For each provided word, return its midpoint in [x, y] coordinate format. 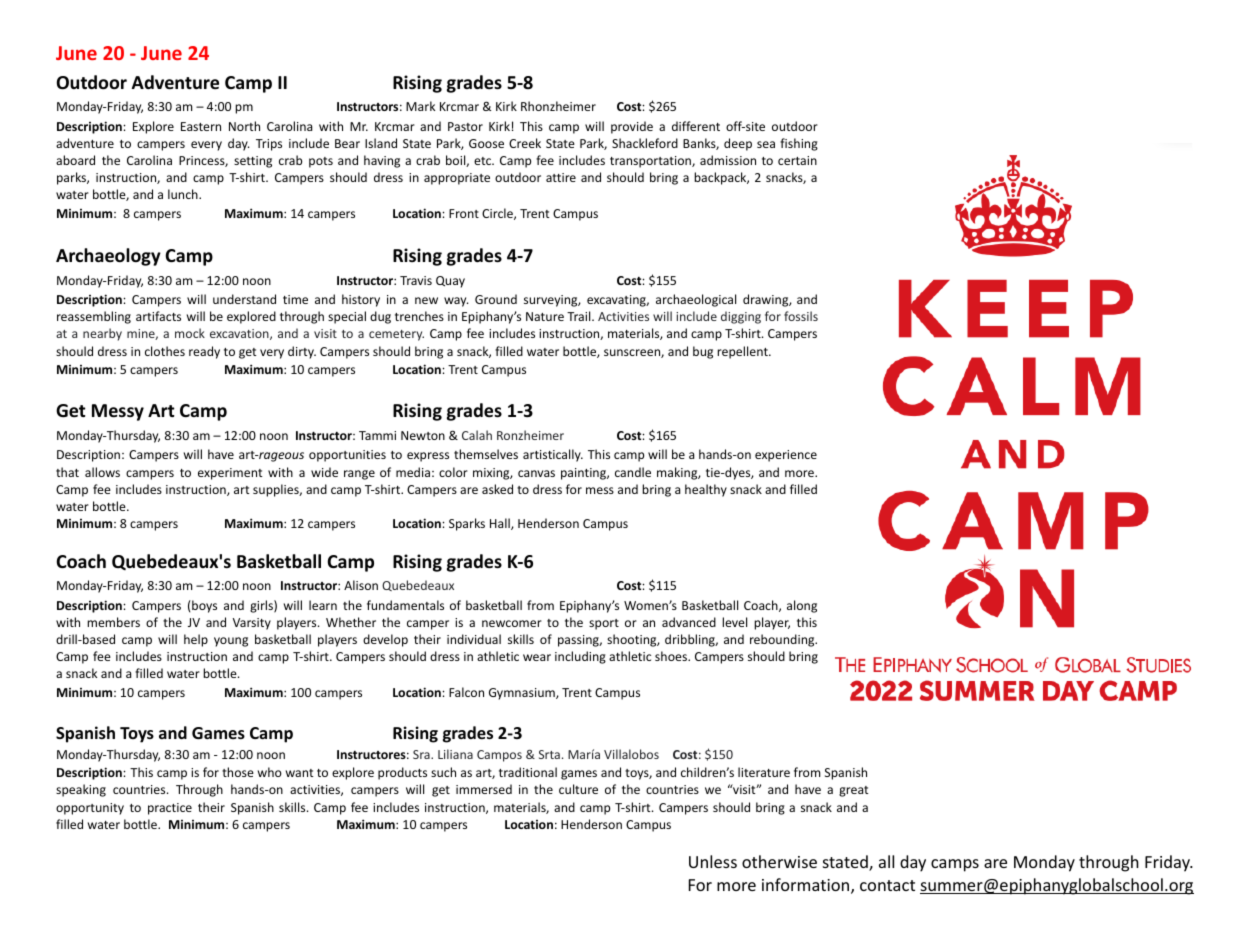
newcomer [512, 623]
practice [170, 809]
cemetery [396, 335]
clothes [165, 351]
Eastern [201, 126]
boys [203, 606]
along [802, 606]
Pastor [465, 126]
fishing [799, 144]
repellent [743, 352]
